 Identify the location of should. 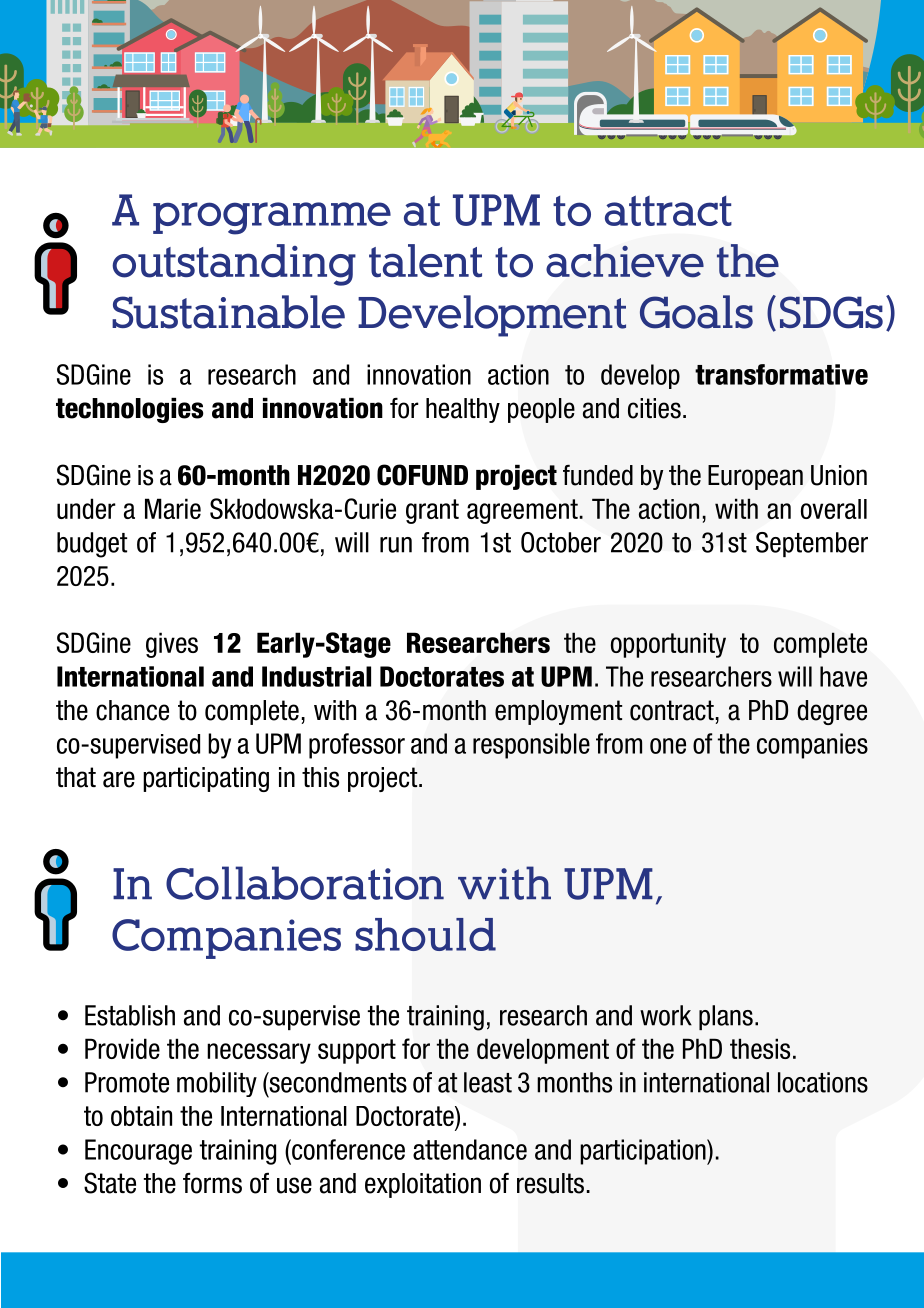
(425, 934).
